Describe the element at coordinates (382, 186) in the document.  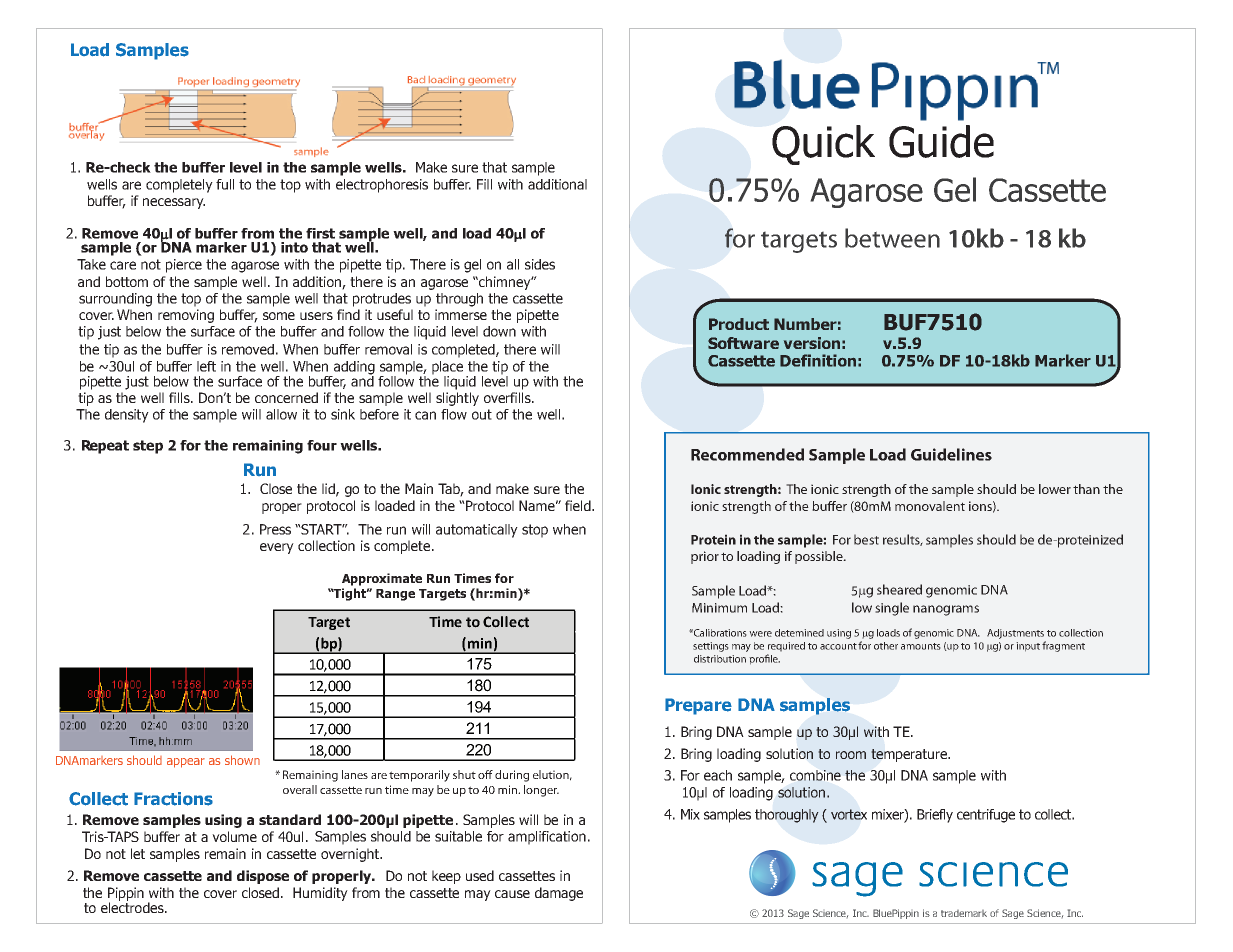
I see `electrophoresis` at that location.
